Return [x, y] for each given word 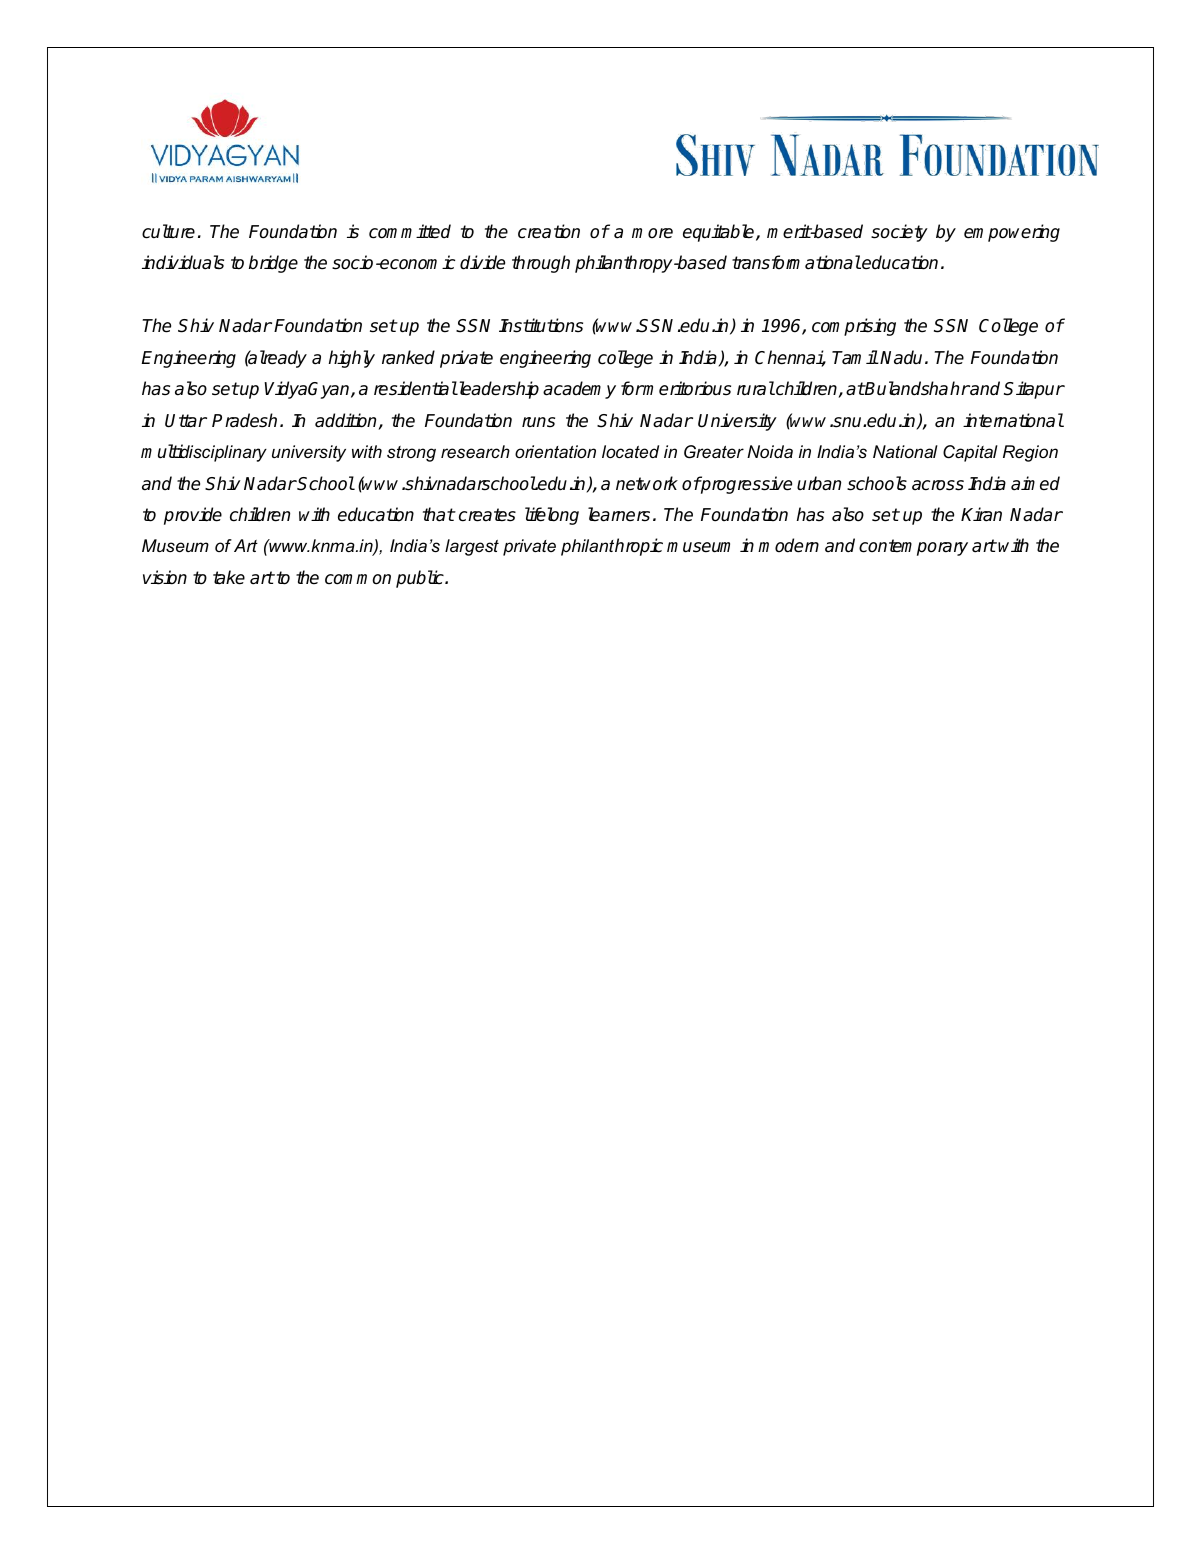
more [652, 233]
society [899, 233]
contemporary [913, 547]
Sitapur [1034, 390]
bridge [273, 264]
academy [579, 390]
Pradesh [244, 420]
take [229, 577]
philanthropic [612, 547]
